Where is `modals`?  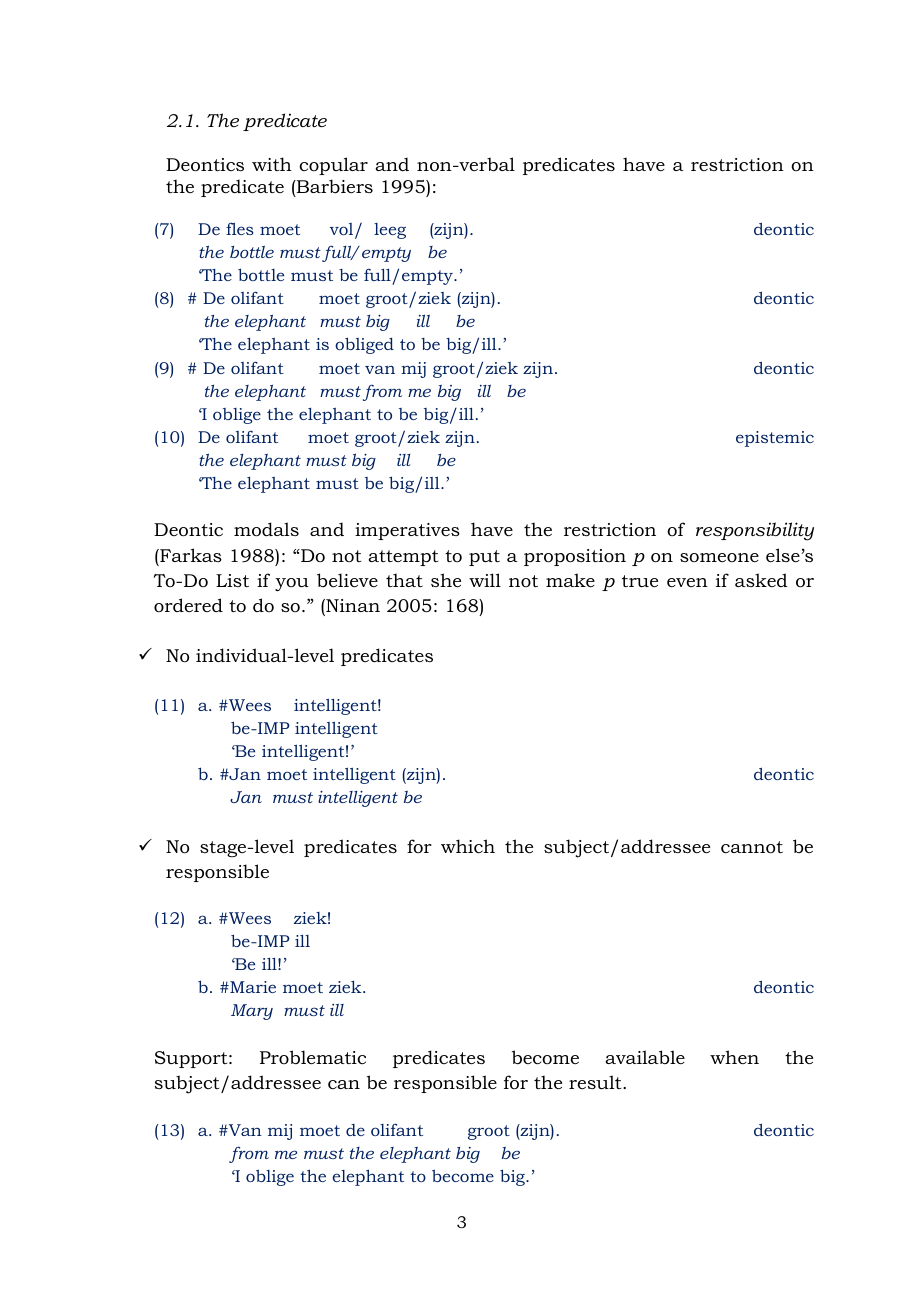 modals is located at coordinates (266, 529).
